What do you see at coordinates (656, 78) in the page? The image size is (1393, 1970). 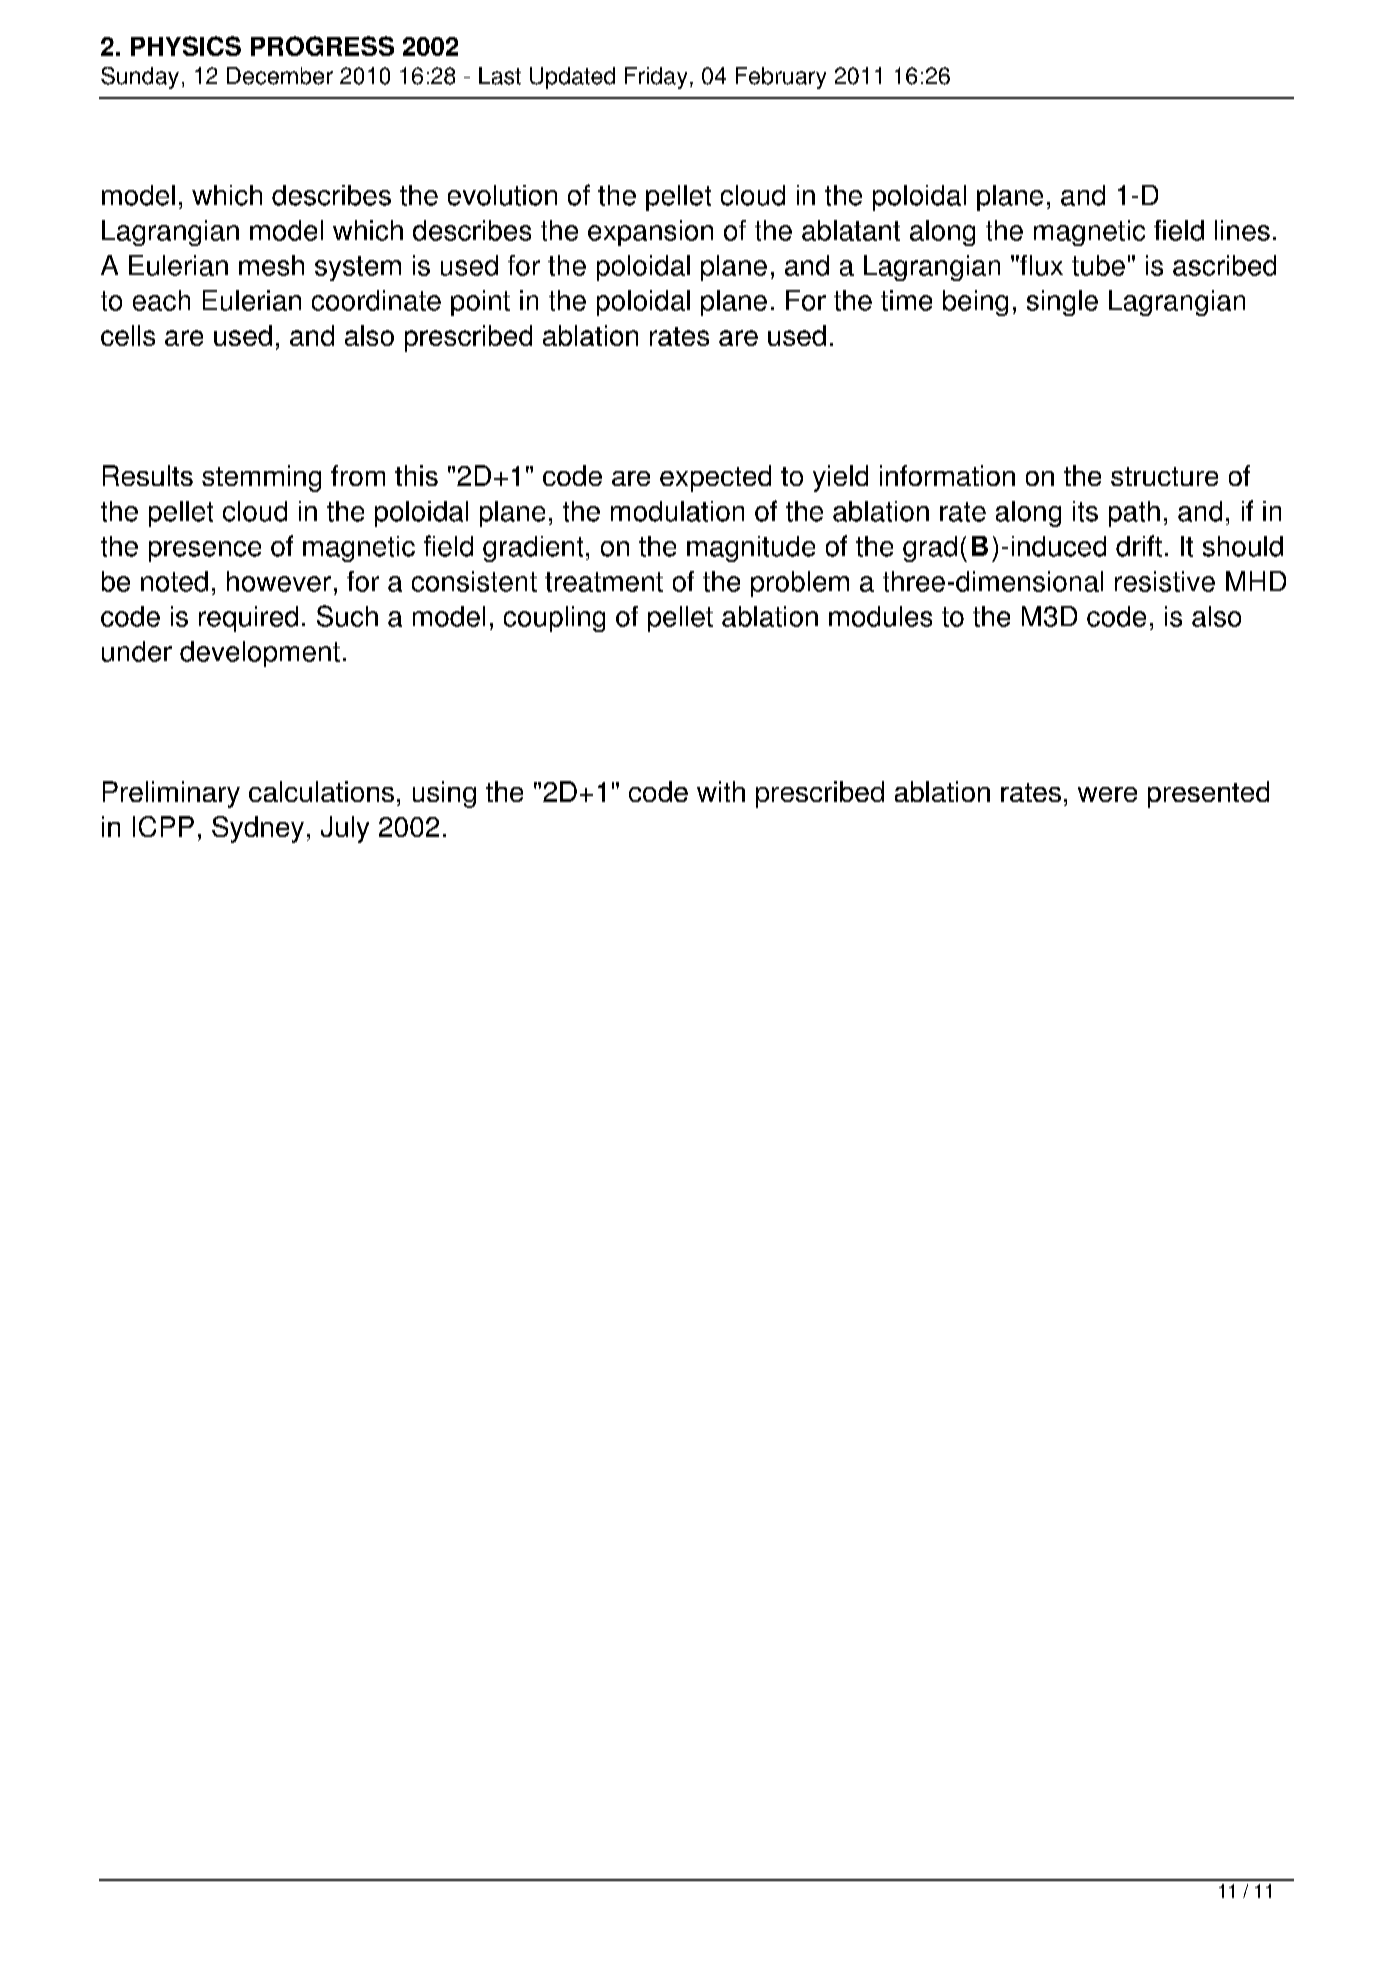 I see `Friday` at bounding box center [656, 78].
